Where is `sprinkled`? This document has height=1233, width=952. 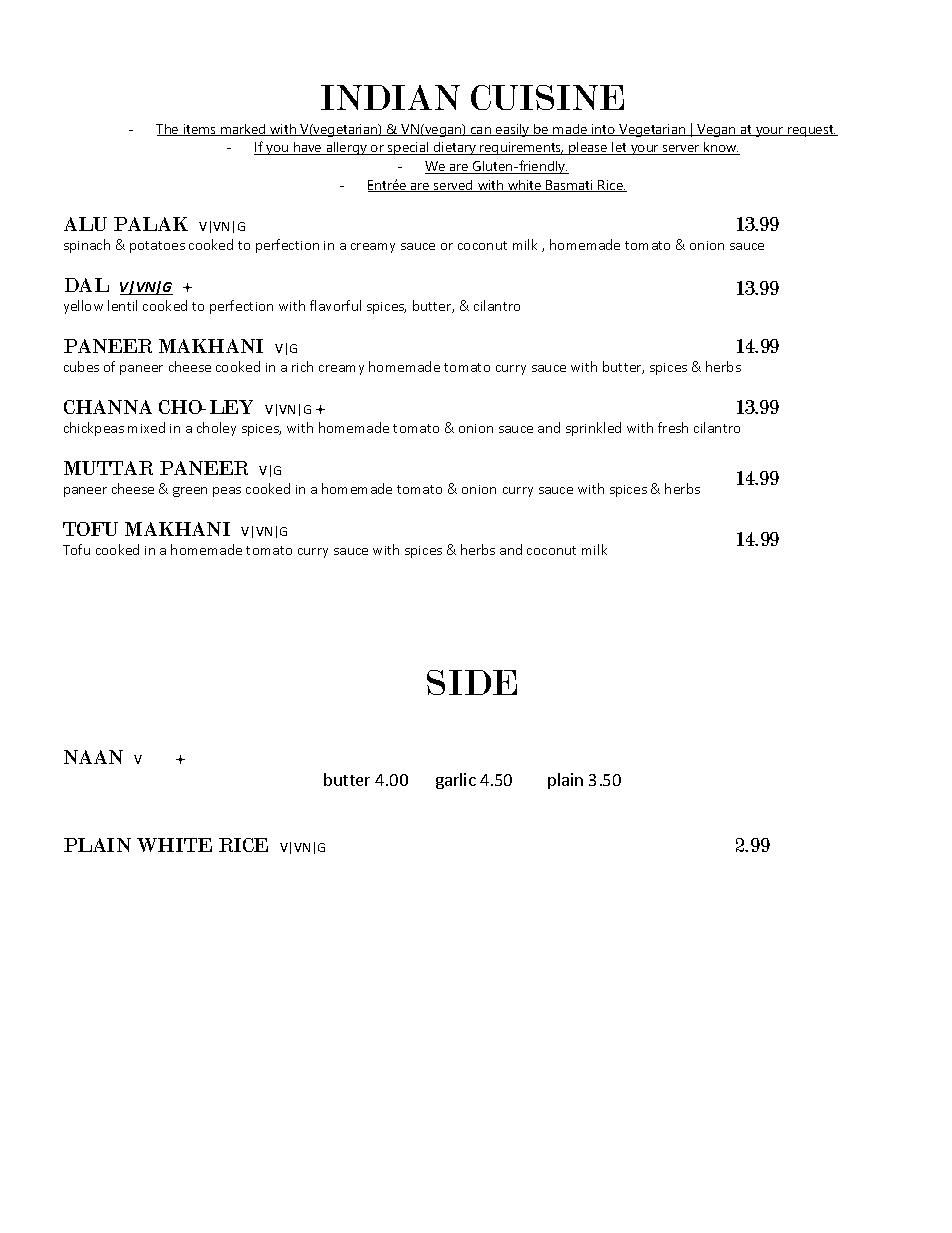 sprinkled is located at coordinates (593, 429).
